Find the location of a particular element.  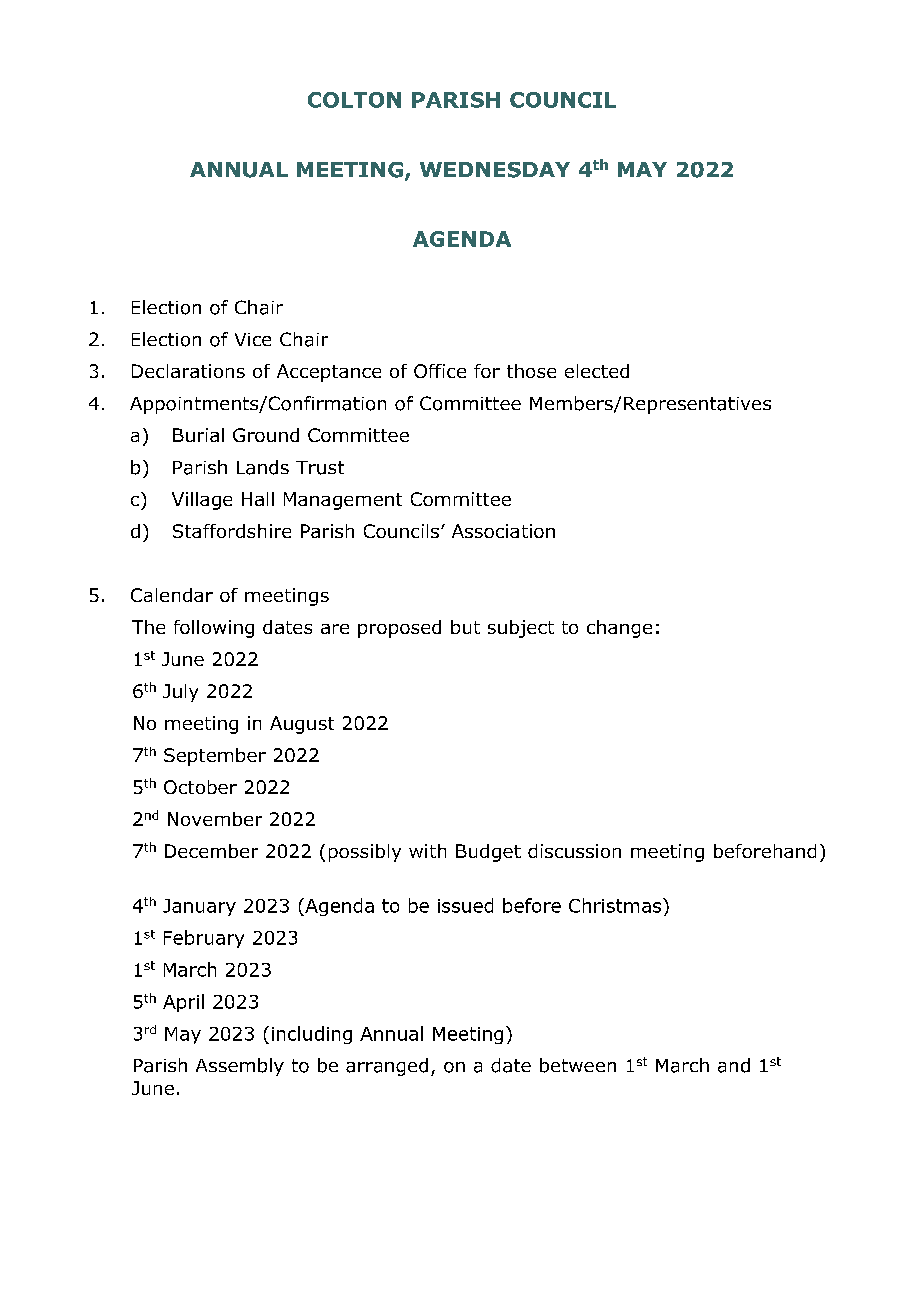

Office is located at coordinates (440, 371).
